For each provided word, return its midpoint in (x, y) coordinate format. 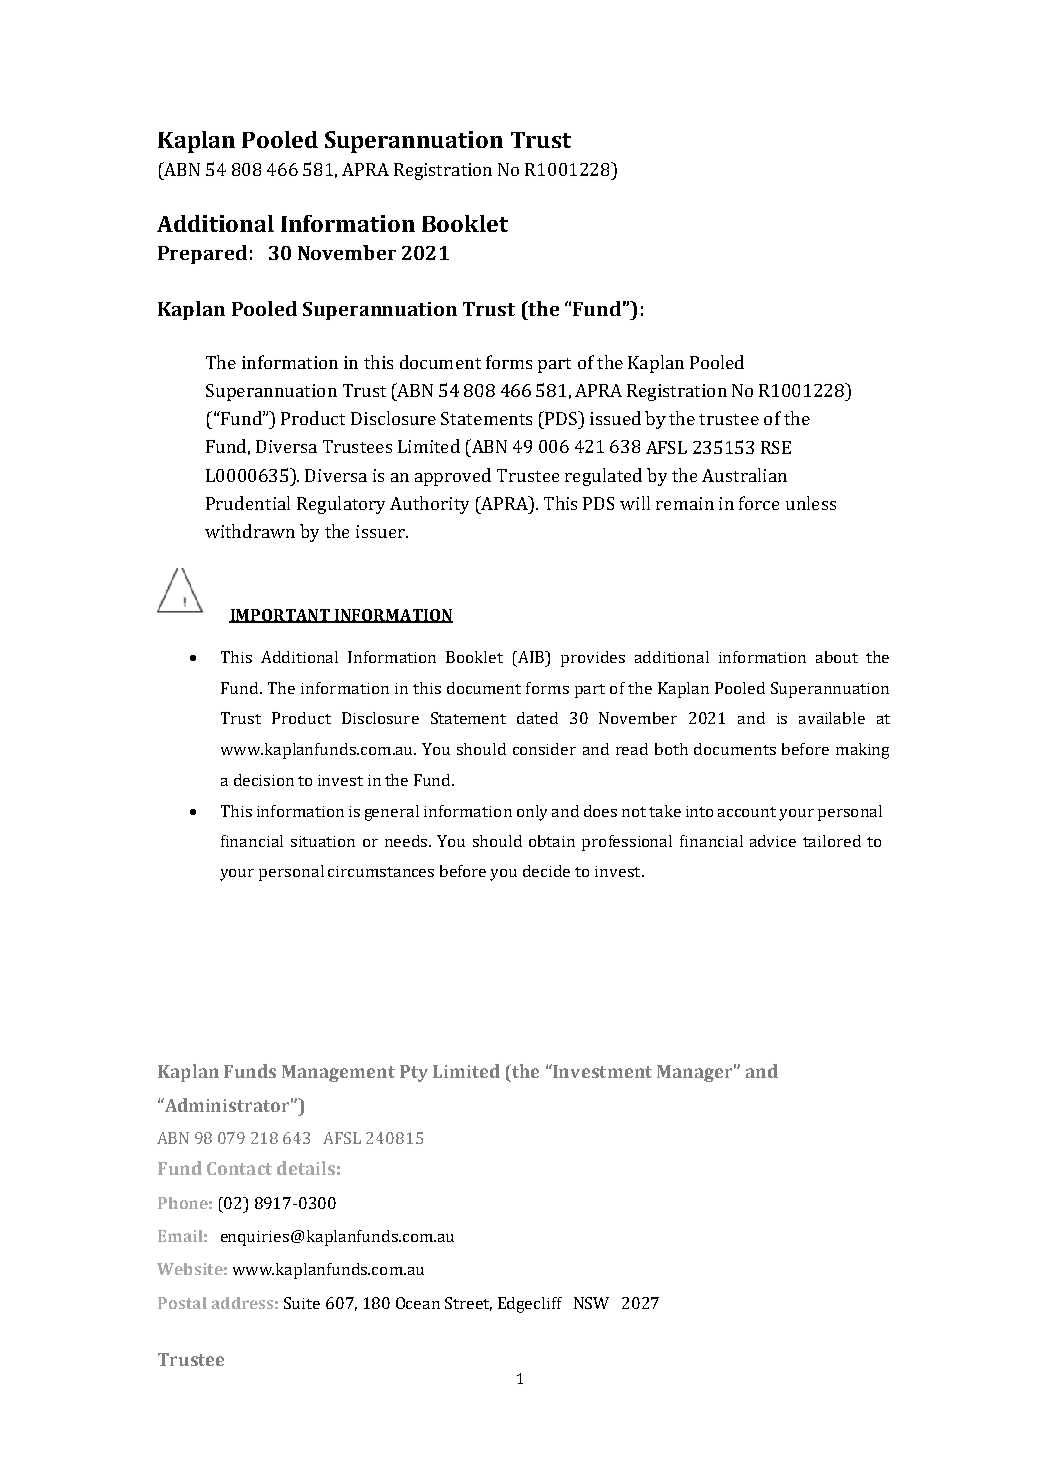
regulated (603, 477)
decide (546, 871)
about (837, 657)
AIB (530, 657)
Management (338, 1073)
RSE (776, 447)
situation (323, 841)
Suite (302, 1303)
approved (453, 477)
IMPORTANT (280, 616)
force (759, 503)
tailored (832, 841)
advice (773, 841)
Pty (414, 1073)
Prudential (248, 503)
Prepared (202, 254)
